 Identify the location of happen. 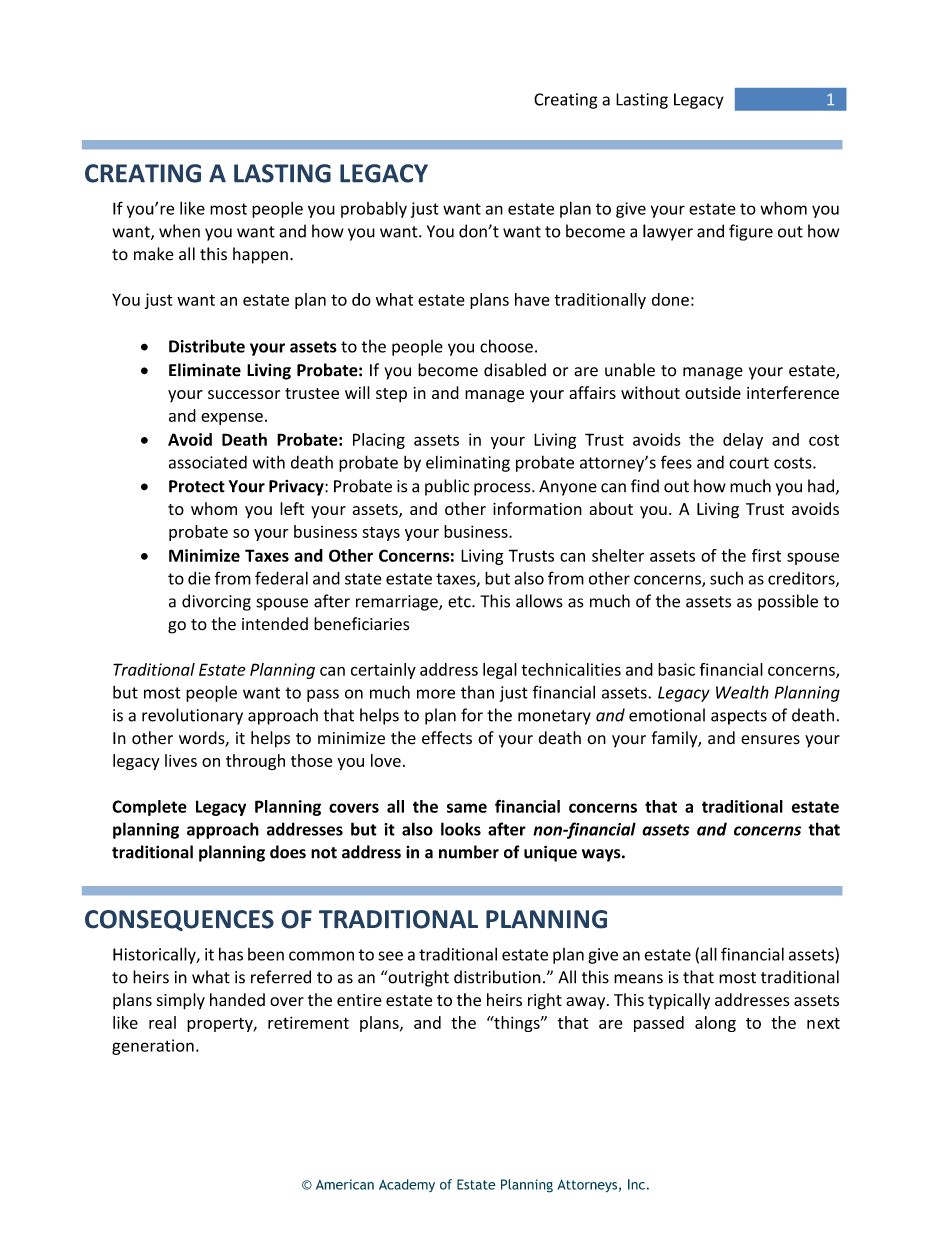
(260, 255).
